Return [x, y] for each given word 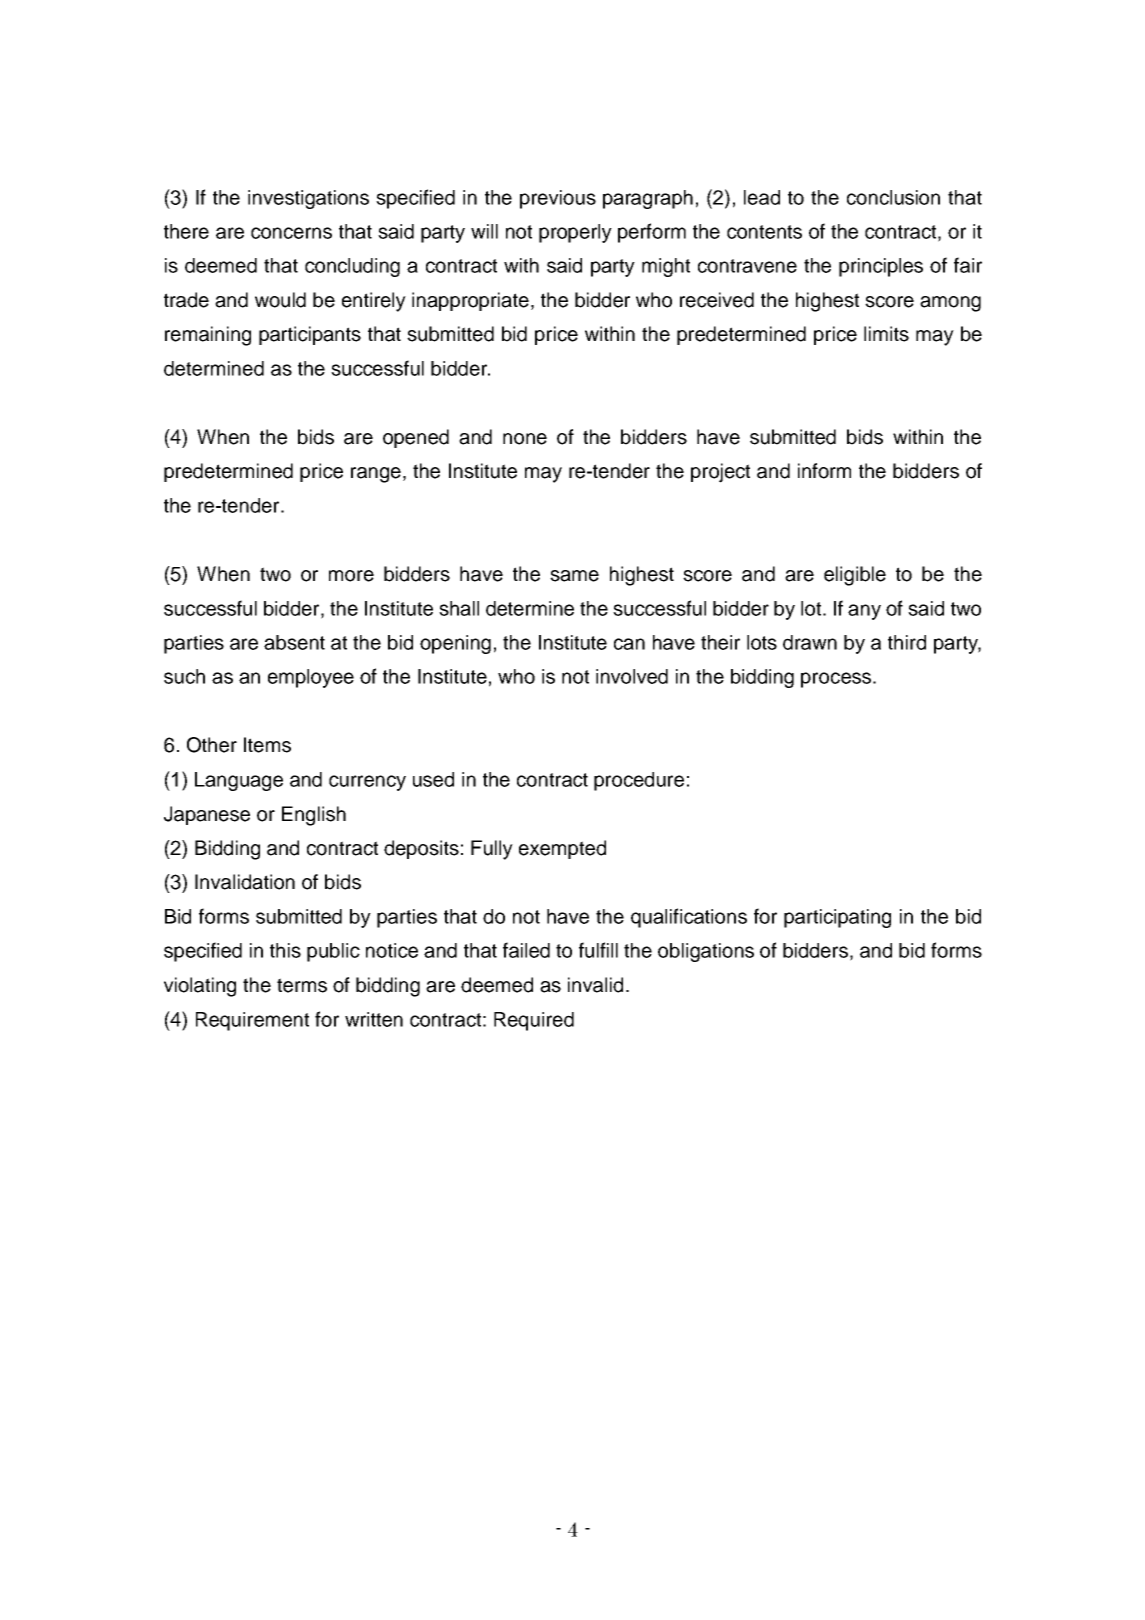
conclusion [893, 197]
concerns [291, 233]
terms [302, 985]
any [864, 612]
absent [294, 642]
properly [575, 233]
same [574, 576]
